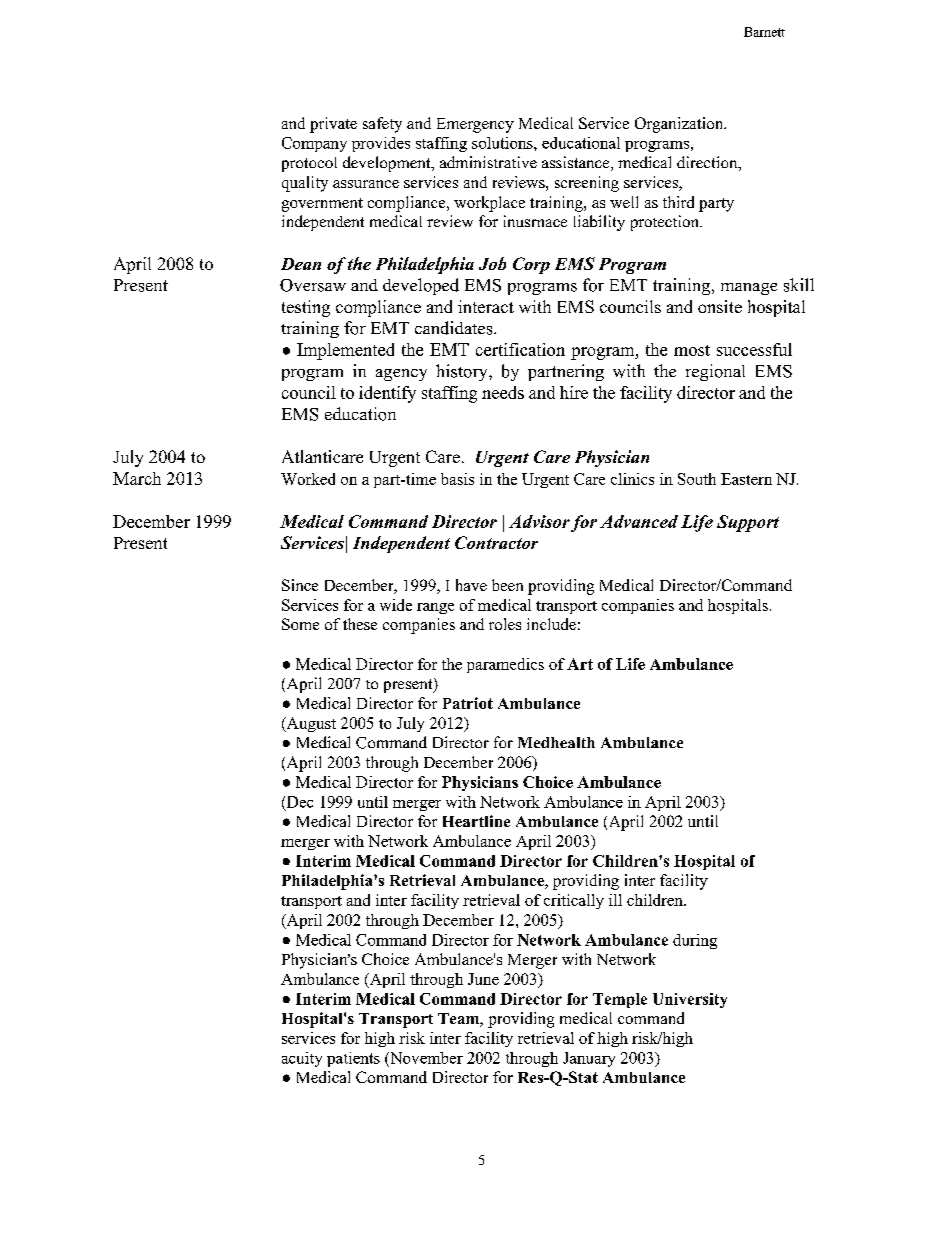  What do you see at coordinates (475, 125) in the screenshot?
I see `Emergency` at bounding box center [475, 125].
